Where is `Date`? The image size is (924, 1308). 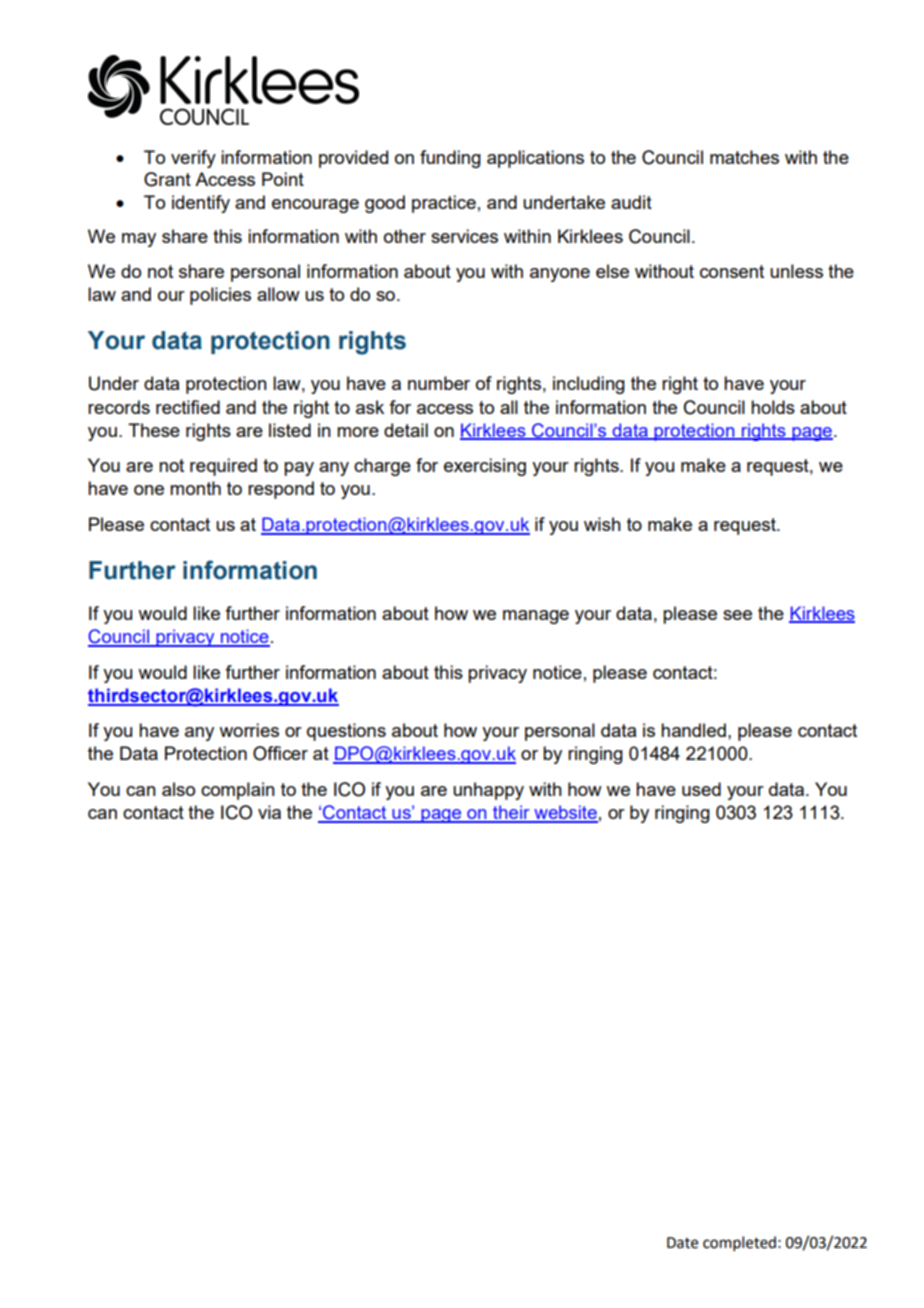
Date is located at coordinates (682, 1243).
